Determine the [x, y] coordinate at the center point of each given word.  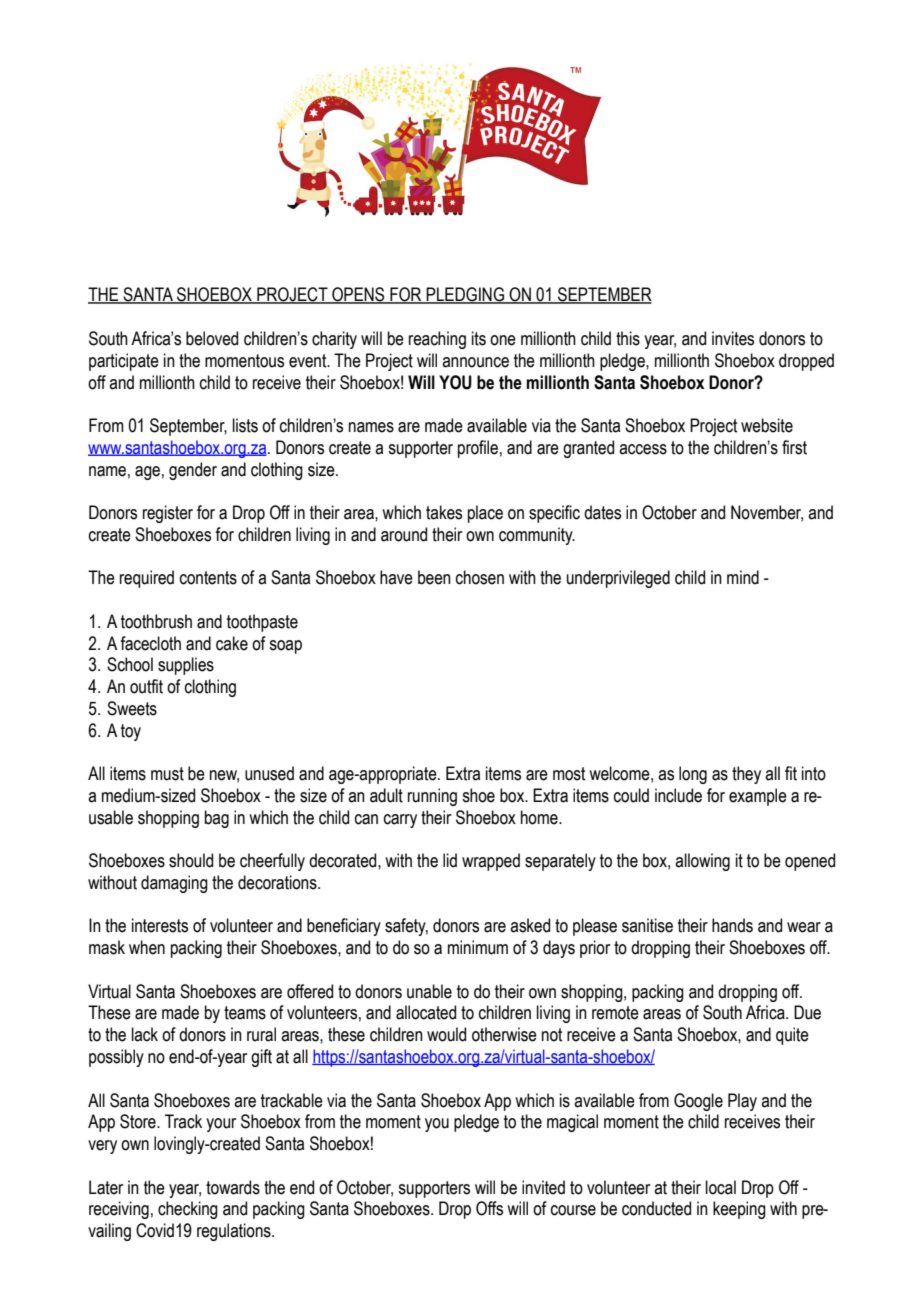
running [432, 797]
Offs [489, 1208]
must [167, 774]
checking [188, 1210]
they [746, 775]
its [479, 338]
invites [733, 338]
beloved [212, 338]
